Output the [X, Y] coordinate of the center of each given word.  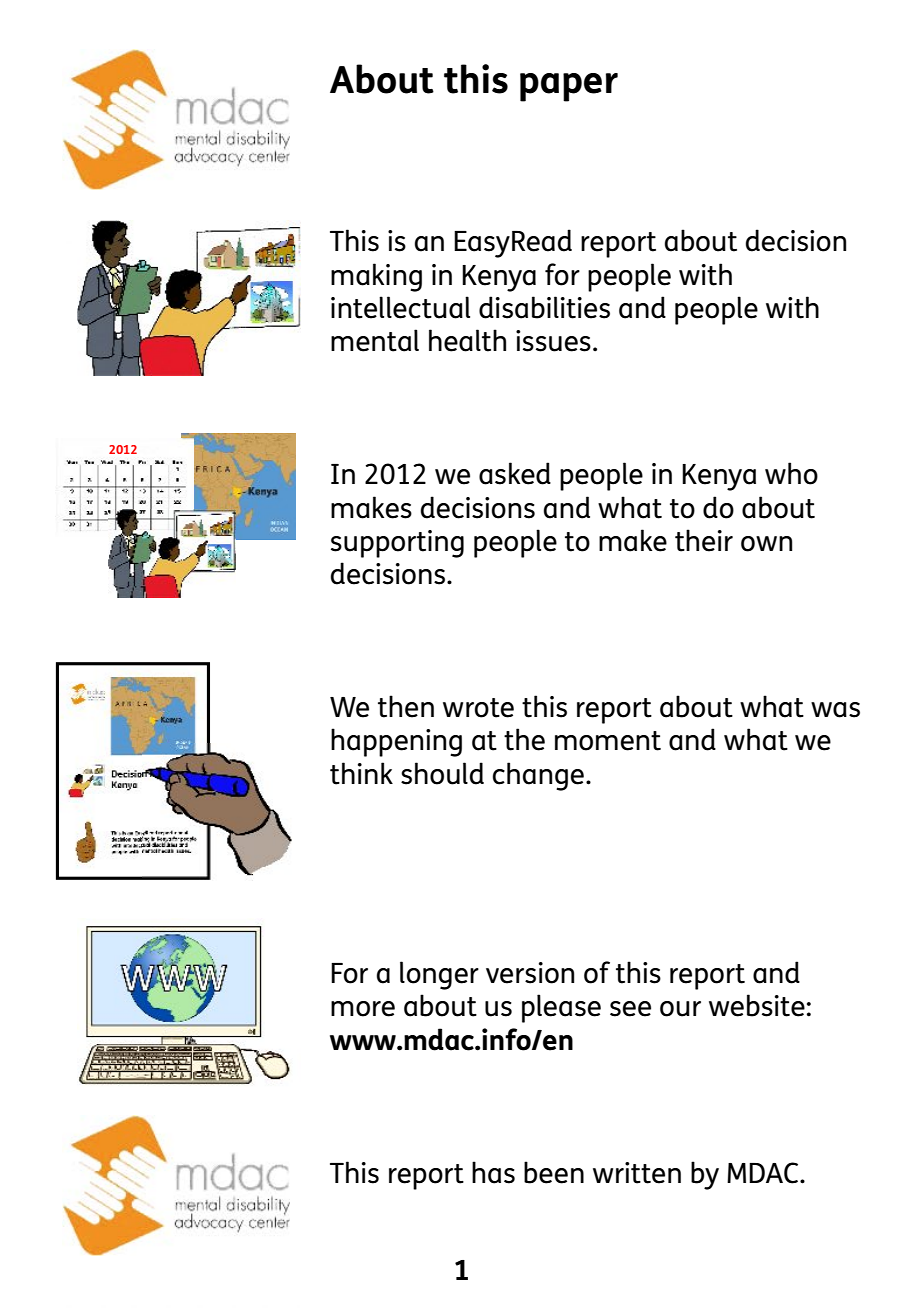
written [637, 1173]
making [376, 277]
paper [569, 87]
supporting [397, 544]
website [757, 1005]
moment [608, 741]
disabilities [544, 307]
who [791, 473]
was [835, 710]
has [493, 1172]
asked [515, 473]
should [442, 773]
